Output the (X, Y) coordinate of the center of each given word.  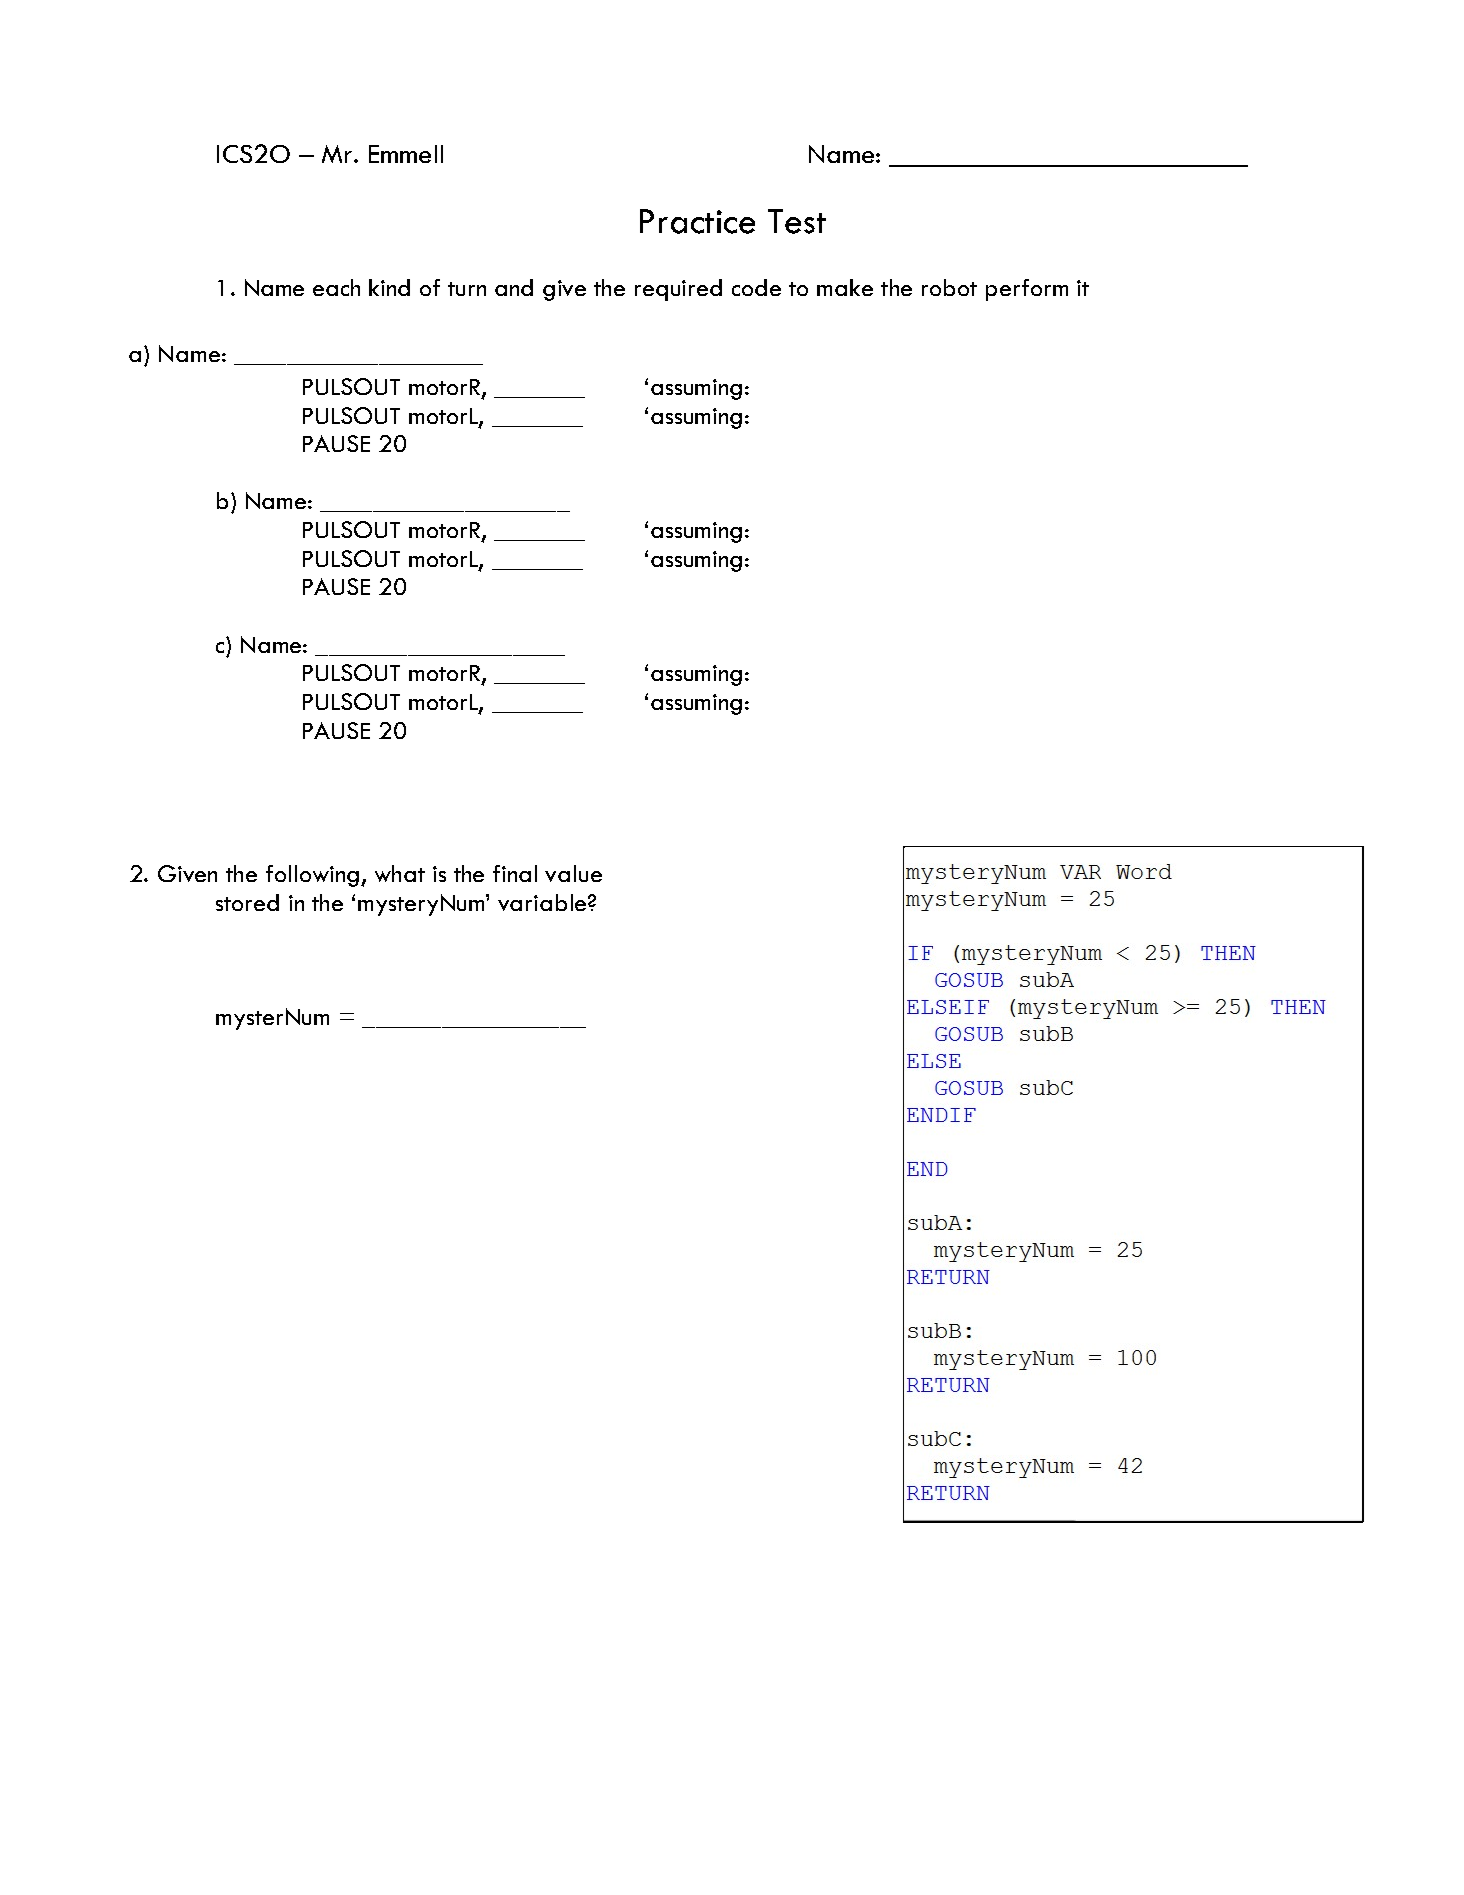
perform (1027, 290)
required (678, 290)
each (336, 287)
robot (949, 287)
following (312, 876)
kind (389, 287)
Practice (697, 221)
